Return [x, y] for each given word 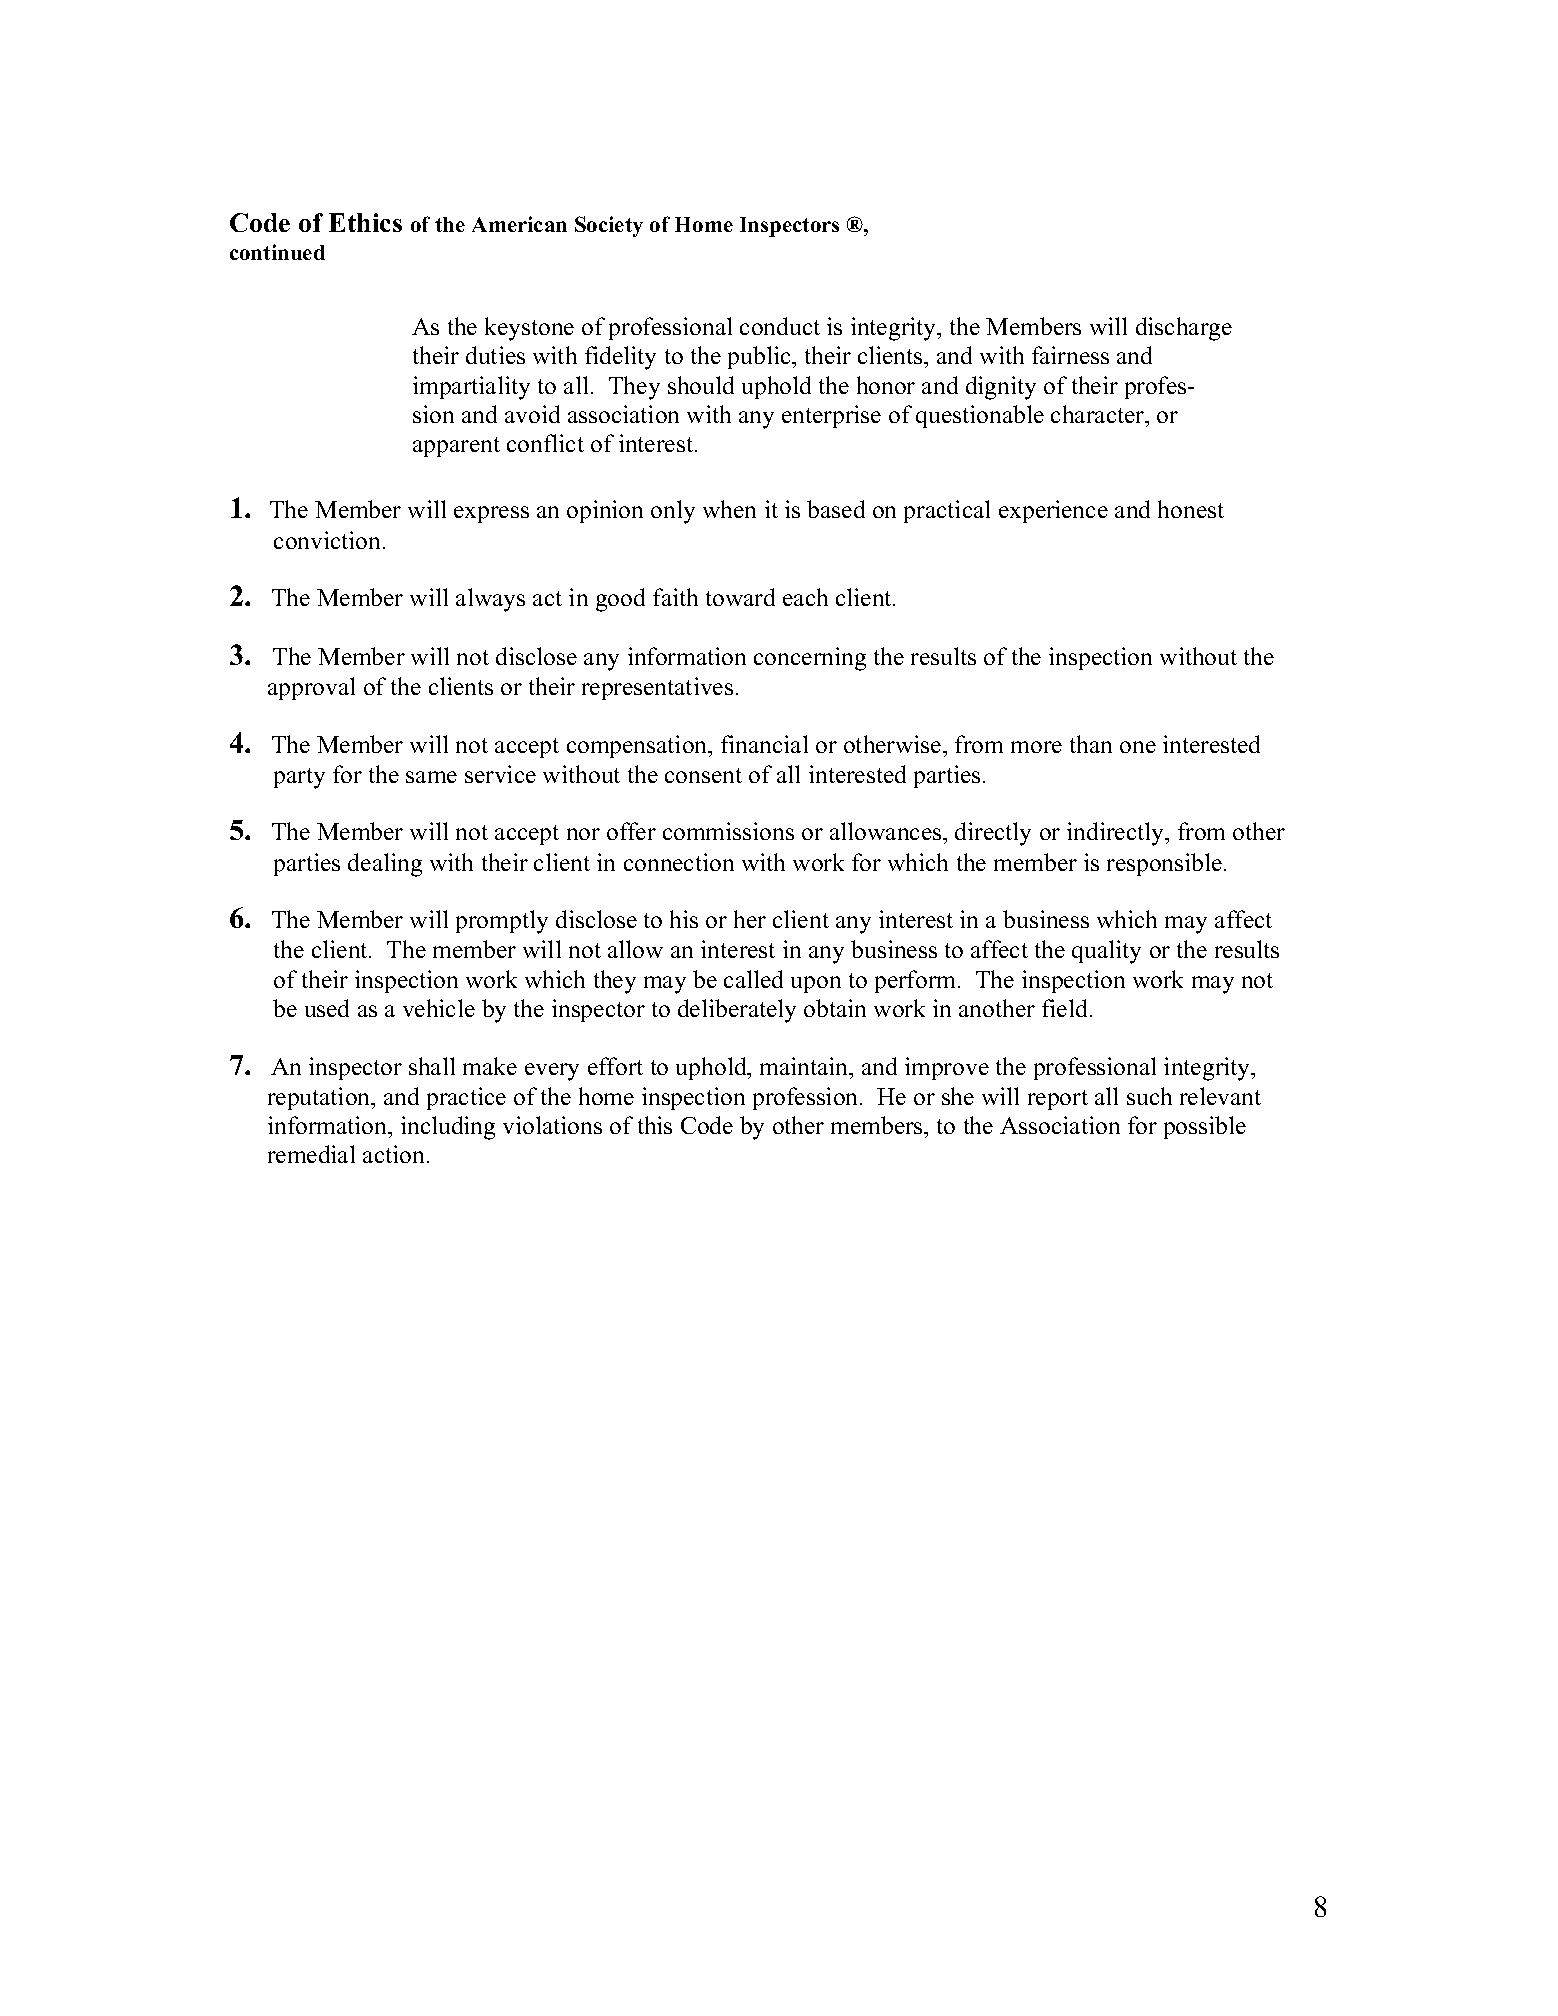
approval [311, 688]
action [395, 1154]
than [1091, 744]
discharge [1184, 329]
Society [609, 226]
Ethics [365, 222]
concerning [810, 659]
